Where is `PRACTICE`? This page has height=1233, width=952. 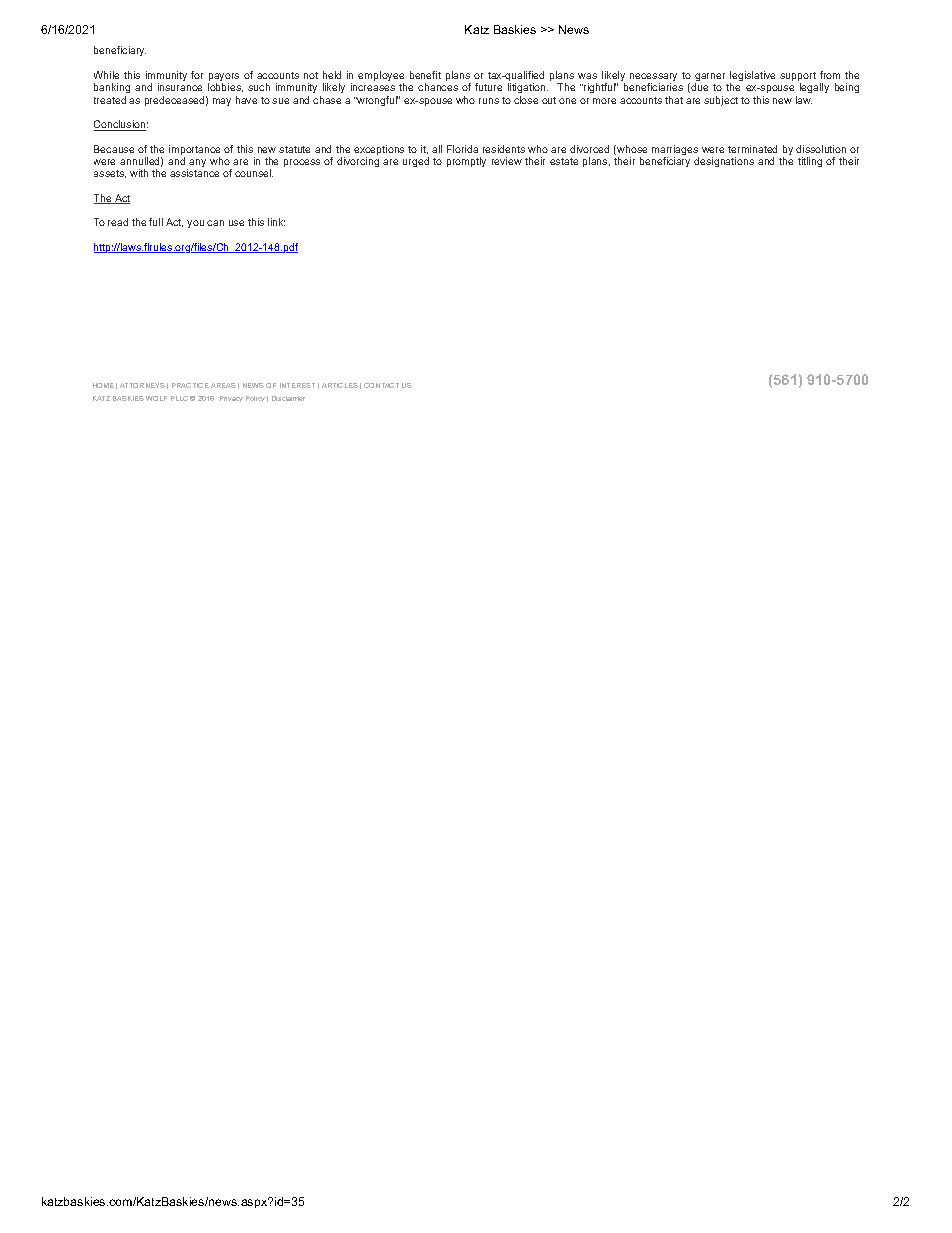
PRACTICE is located at coordinates (190, 385).
